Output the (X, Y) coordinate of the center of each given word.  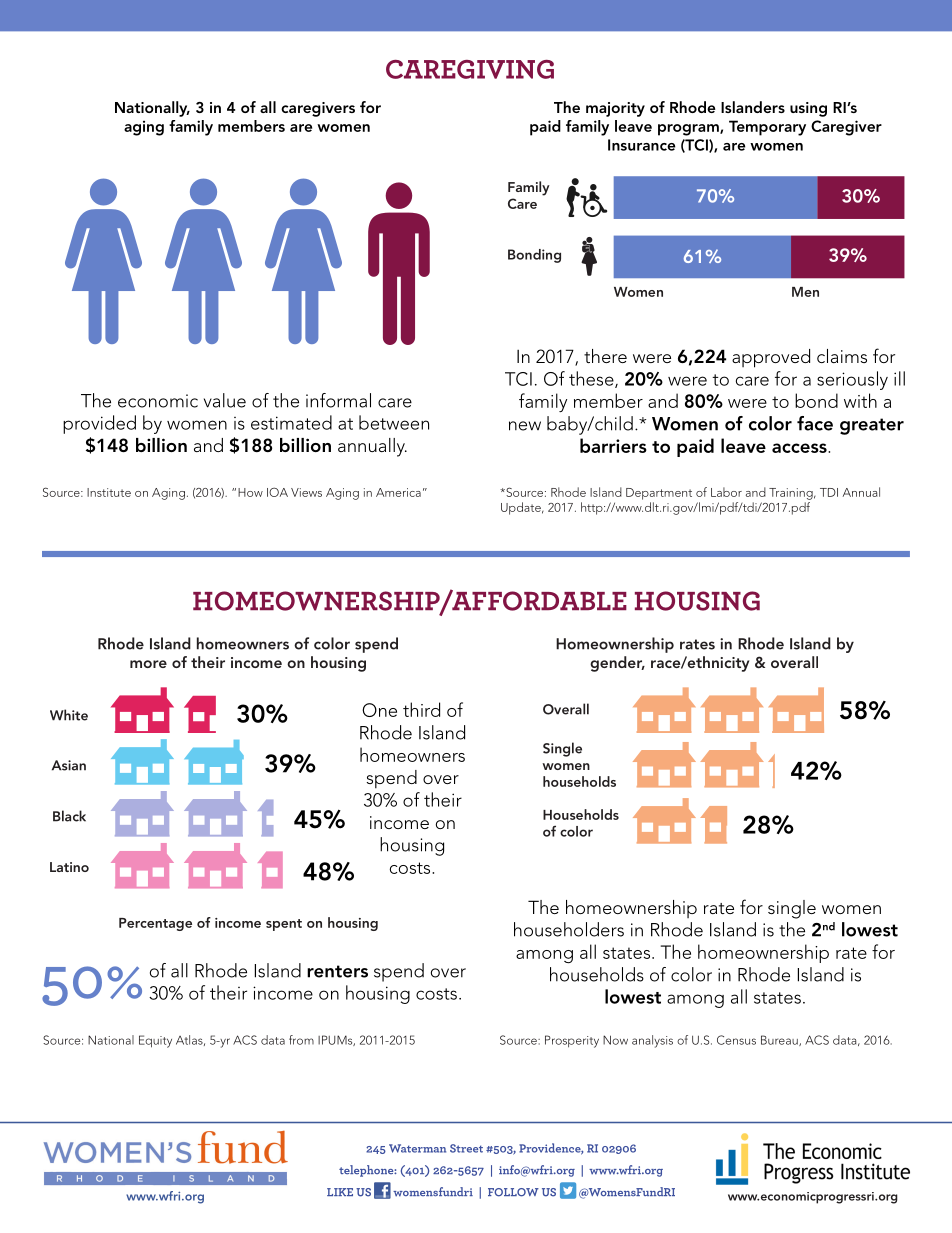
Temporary (767, 128)
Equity (155, 1041)
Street (466, 1148)
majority (615, 109)
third (421, 709)
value (225, 400)
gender (617, 664)
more (148, 664)
